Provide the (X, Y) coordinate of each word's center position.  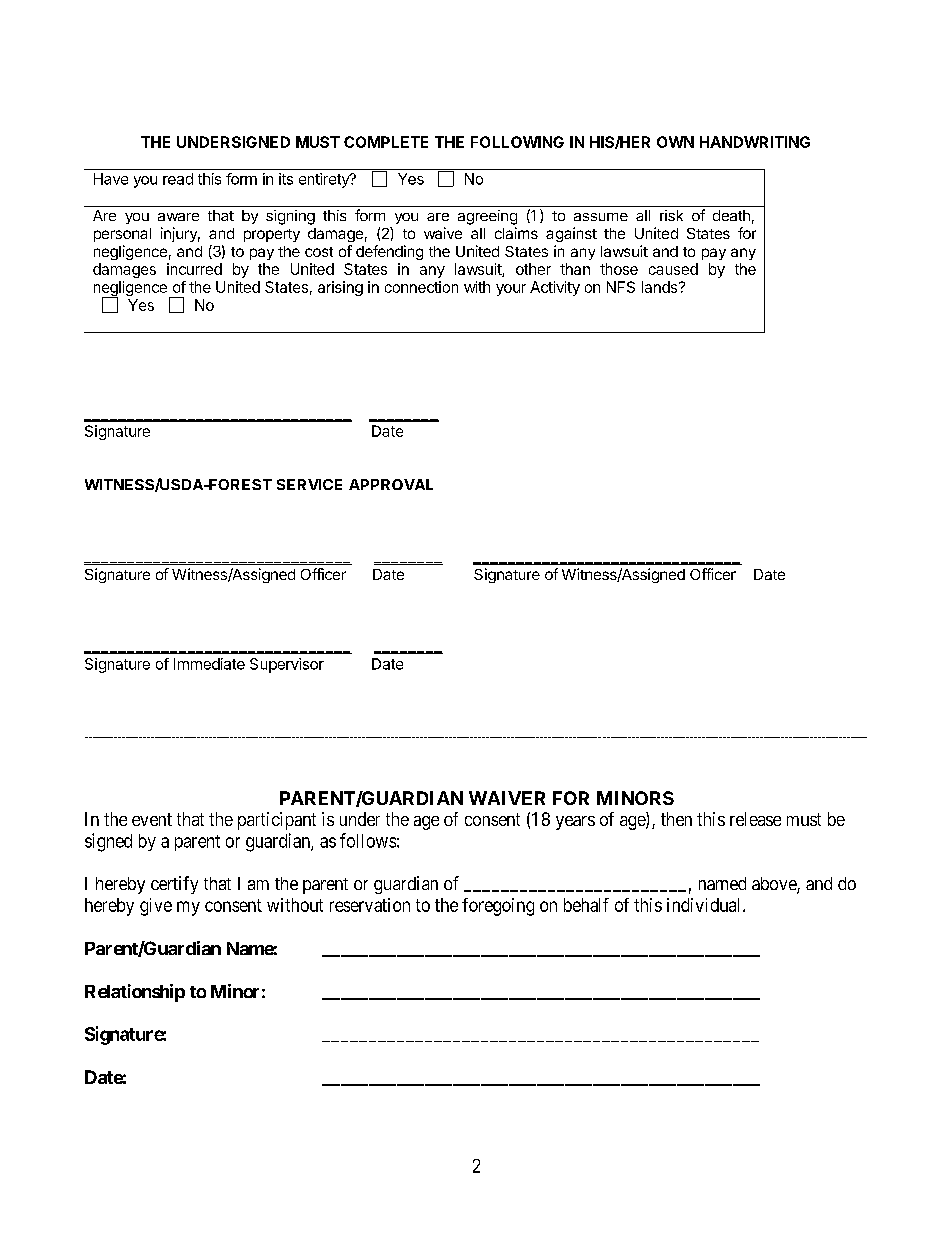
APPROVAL (391, 484)
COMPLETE (386, 142)
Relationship (135, 993)
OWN (675, 142)
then (676, 819)
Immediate (209, 664)
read (178, 179)
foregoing (498, 907)
